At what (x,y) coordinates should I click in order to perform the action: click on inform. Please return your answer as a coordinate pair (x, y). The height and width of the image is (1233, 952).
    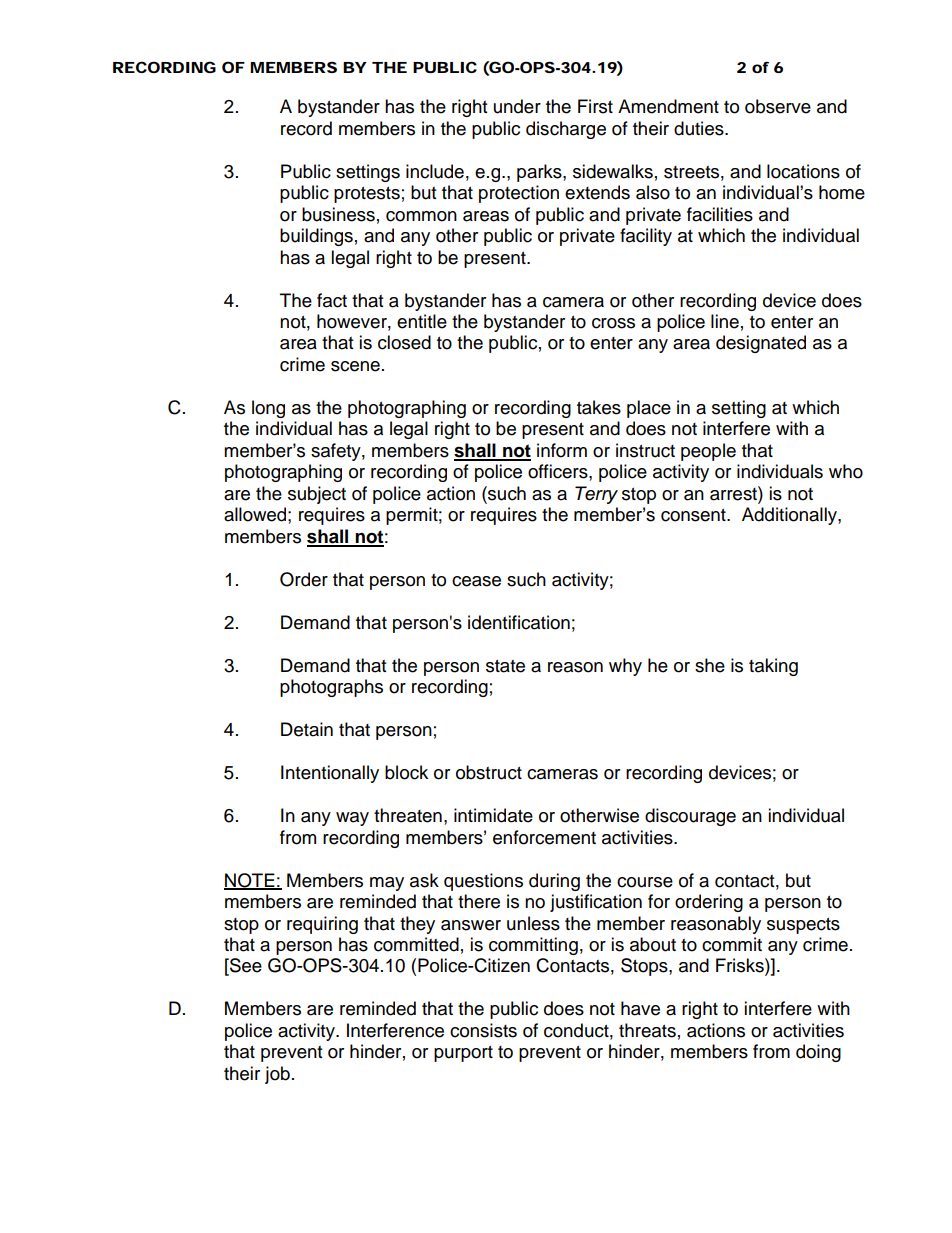
    Looking at the image, I should click on (562, 450).
